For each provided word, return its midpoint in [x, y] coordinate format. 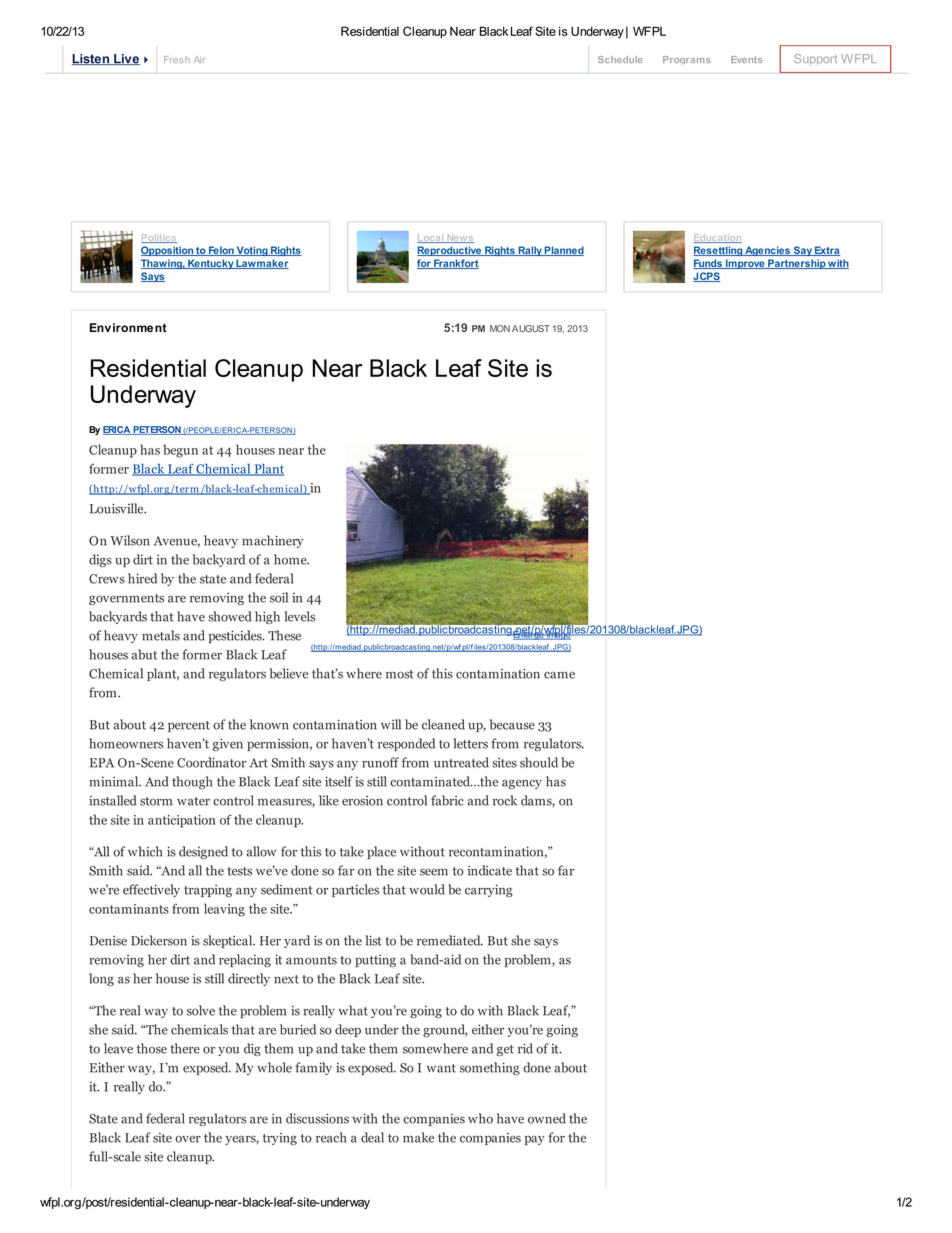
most [400, 674]
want [441, 1068]
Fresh [177, 59]
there [185, 1048]
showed [230, 616]
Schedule [620, 59]
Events [746, 59]
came [559, 675]
